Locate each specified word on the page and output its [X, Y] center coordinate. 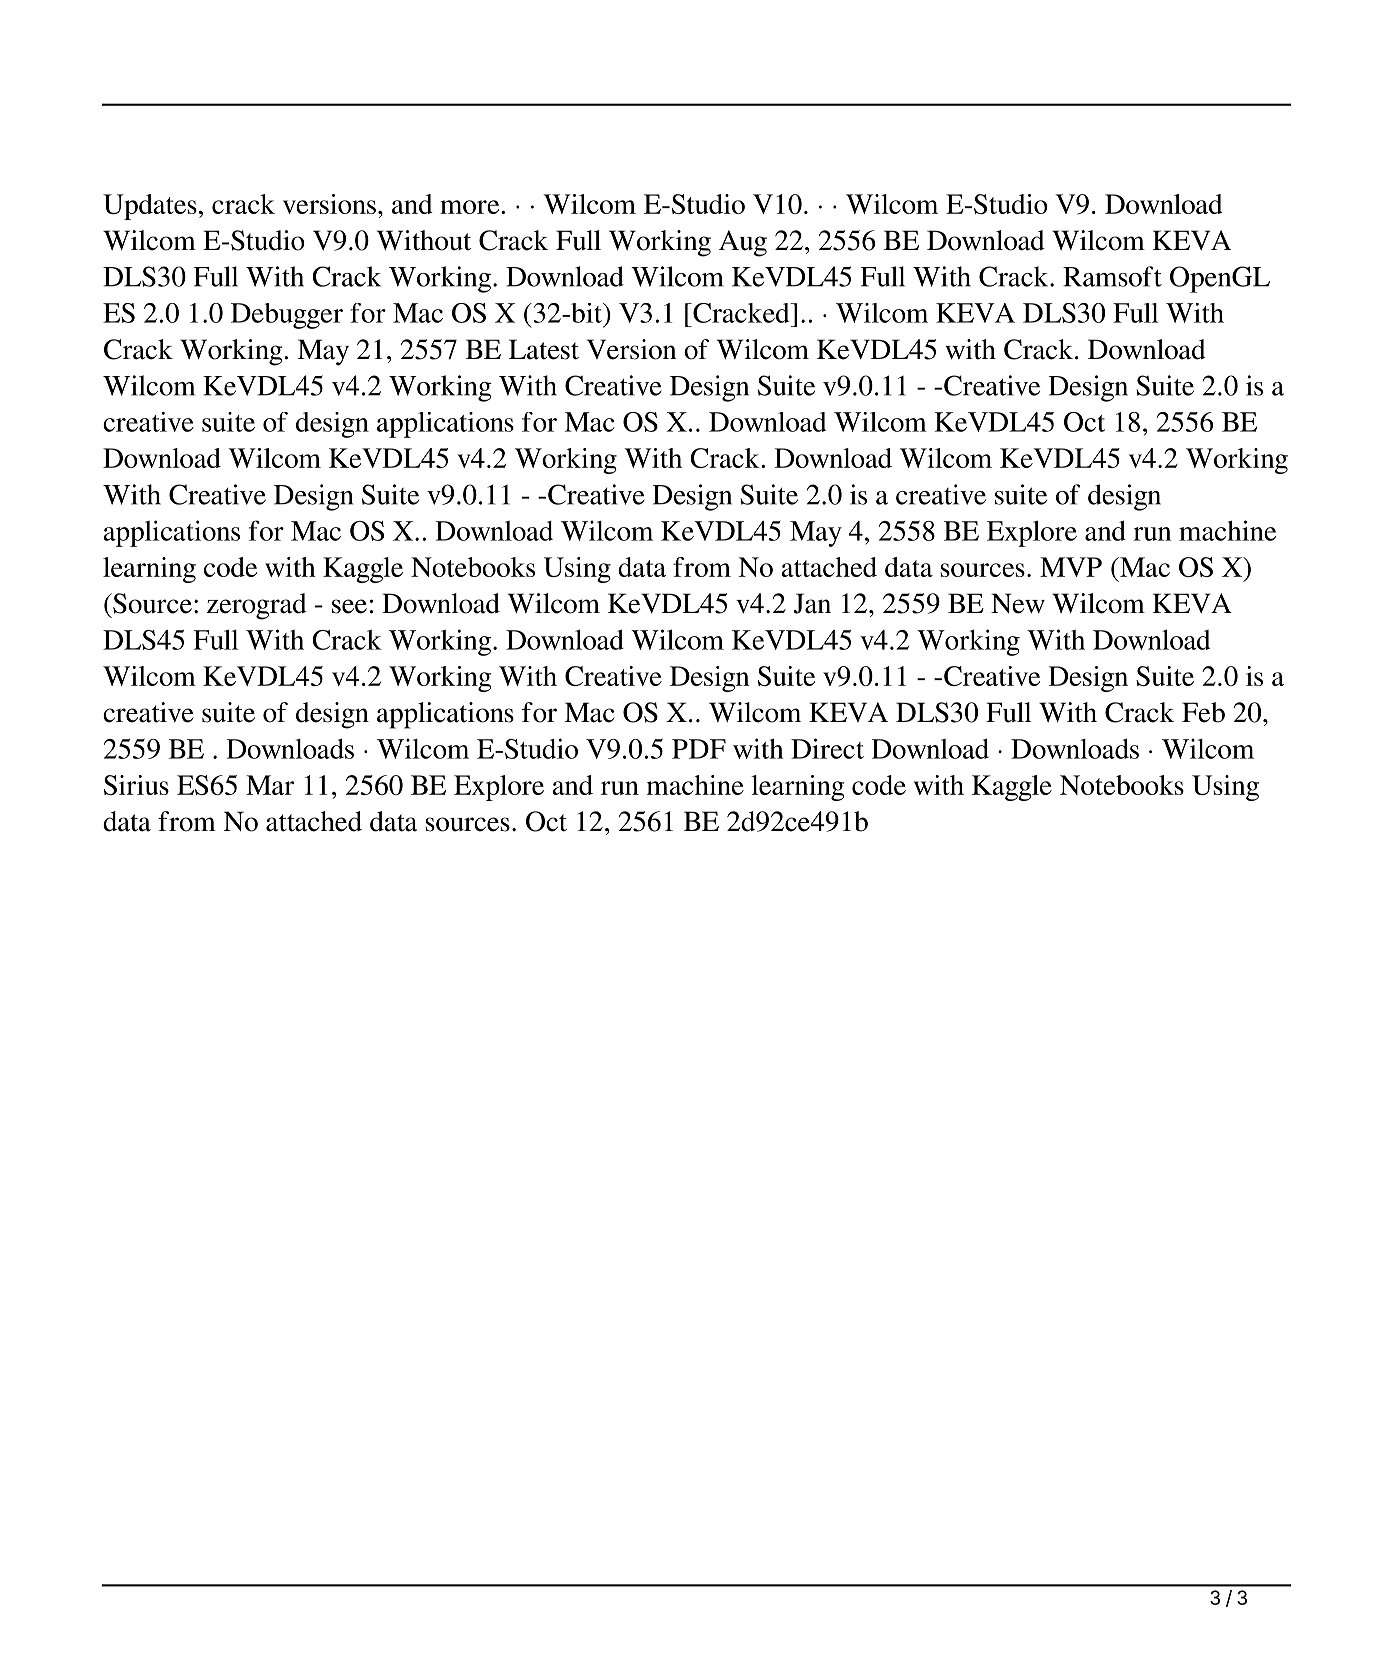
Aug [743, 243]
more [469, 207]
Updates [150, 207]
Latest [544, 349]
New [1018, 603]
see [349, 606]
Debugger [287, 316]
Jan [812, 603]
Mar [270, 785]
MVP [1071, 567]
